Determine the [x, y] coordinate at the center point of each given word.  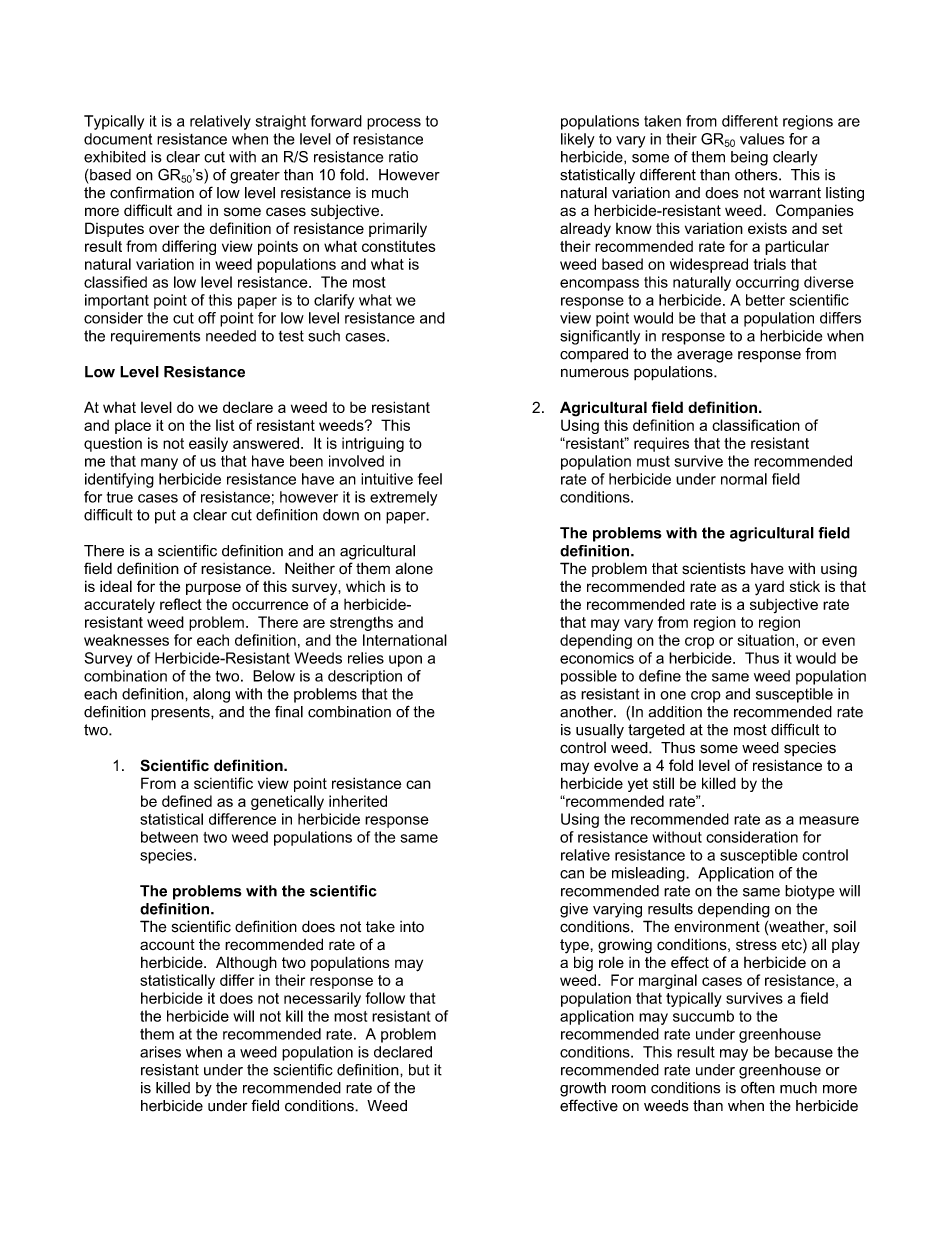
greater [255, 176]
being [749, 158]
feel [430, 479]
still [663, 783]
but [419, 1070]
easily [208, 444]
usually [600, 731]
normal [744, 479]
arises [160, 1052]
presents [181, 713]
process [394, 124]
